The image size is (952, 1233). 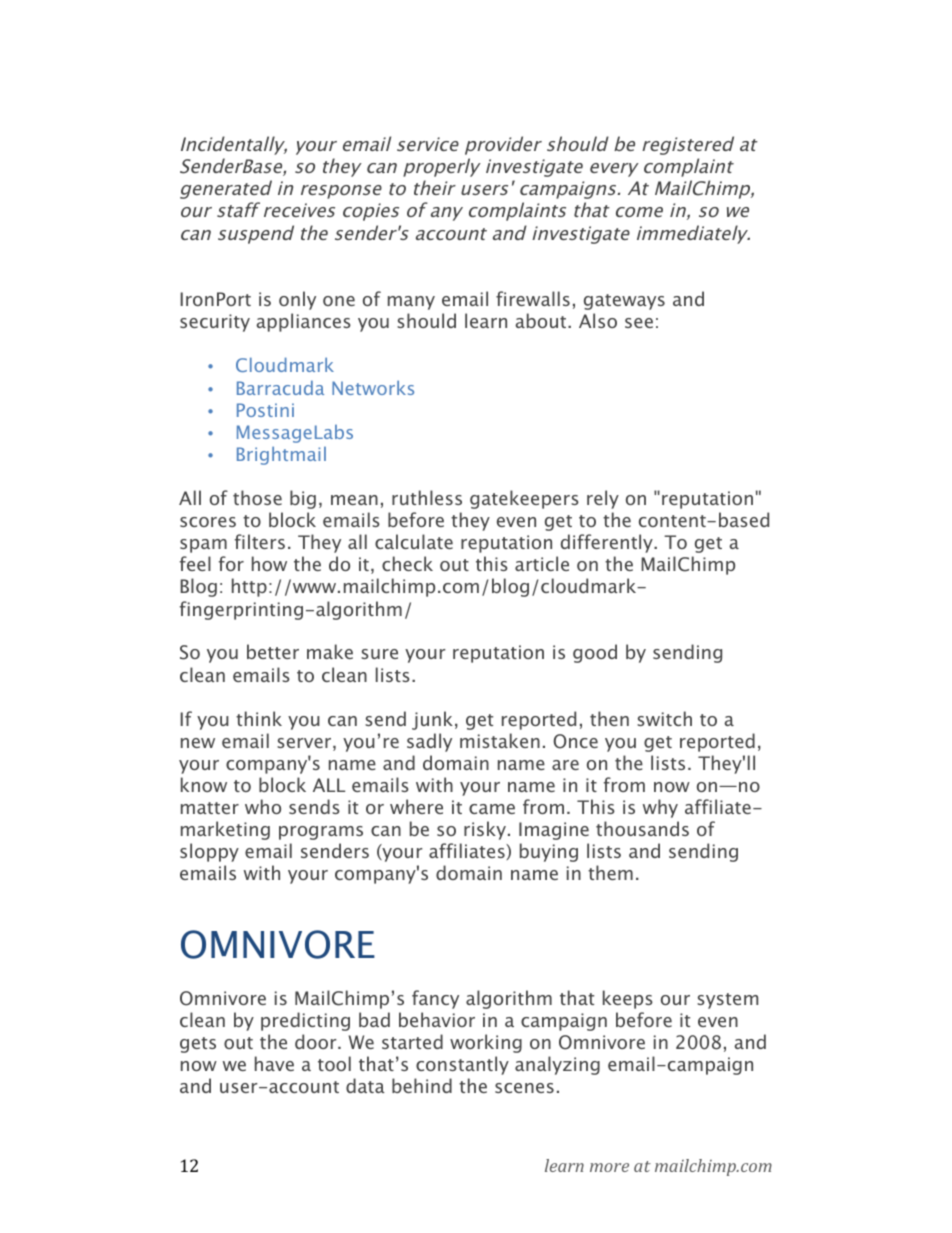 What do you see at coordinates (639, 323) in the page?
I see `see` at bounding box center [639, 323].
